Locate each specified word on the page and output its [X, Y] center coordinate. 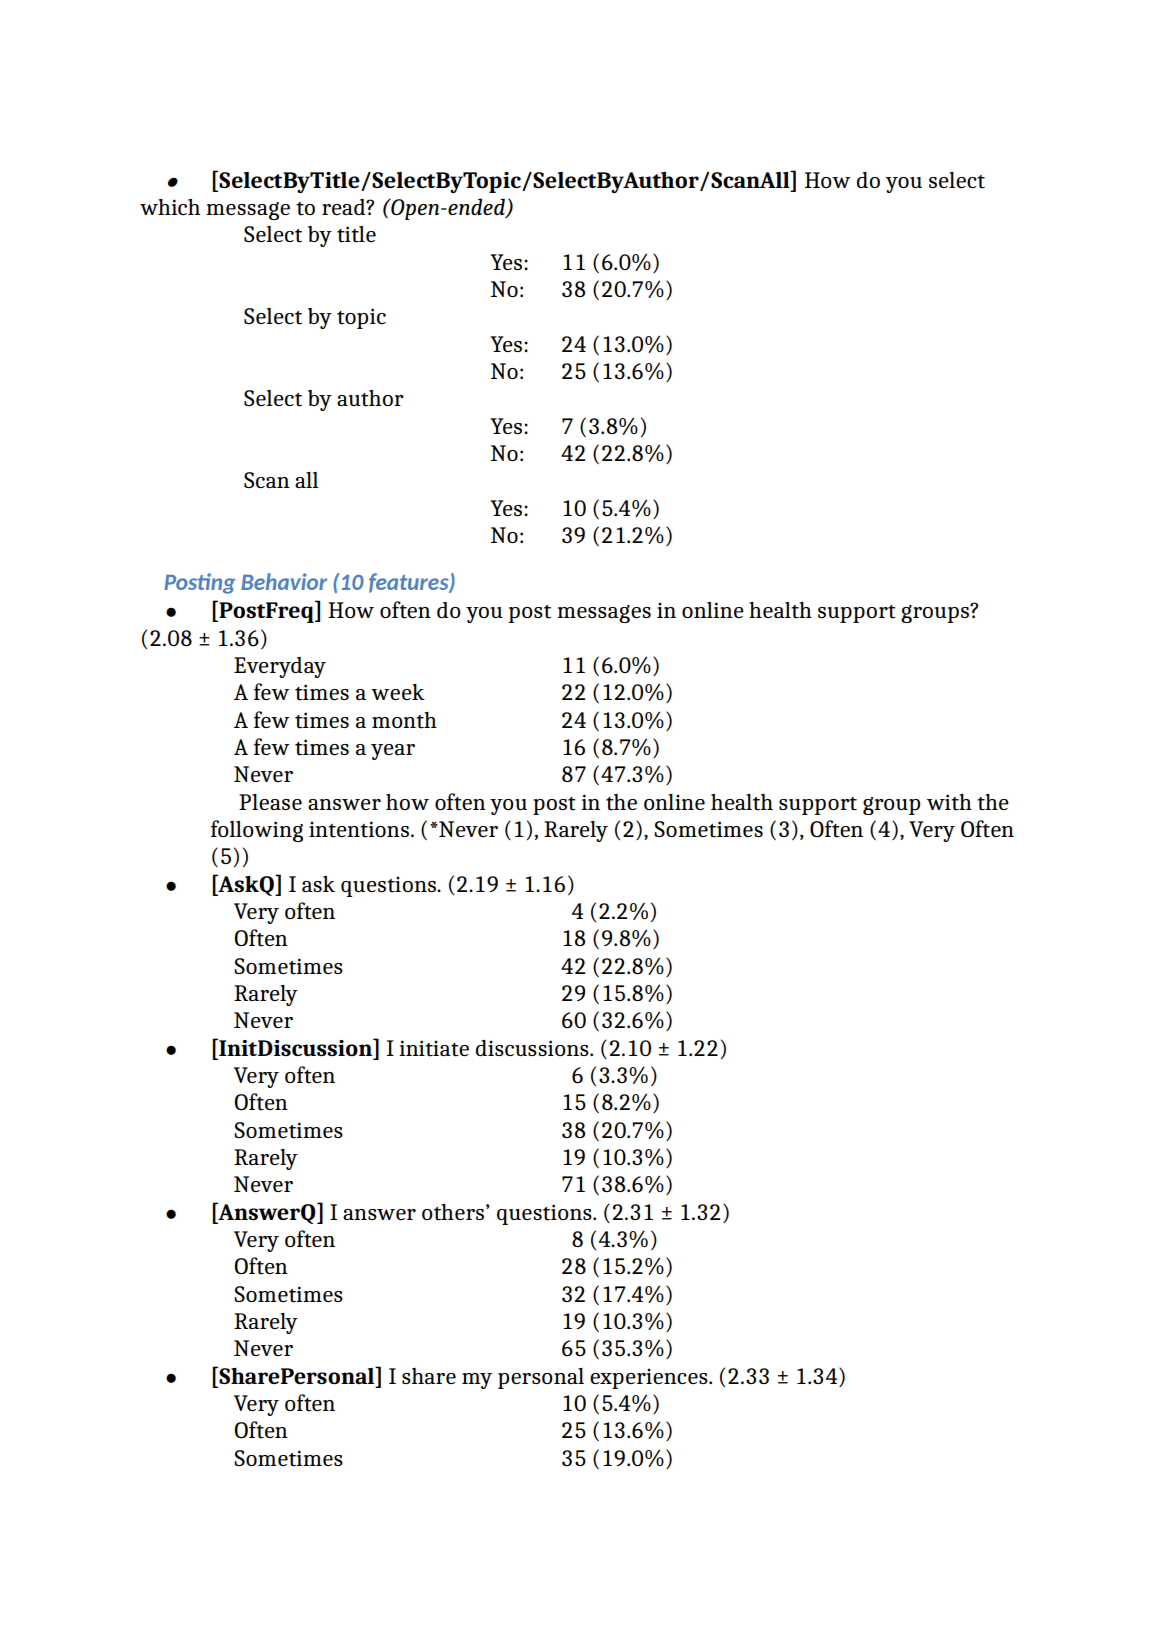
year [393, 752]
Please [270, 802]
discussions [533, 1048]
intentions [359, 829]
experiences [650, 1378]
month [404, 720]
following [257, 831]
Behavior [284, 581]
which [170, 207]
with [949, 802]
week [398, 692]
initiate [434, 1048]
